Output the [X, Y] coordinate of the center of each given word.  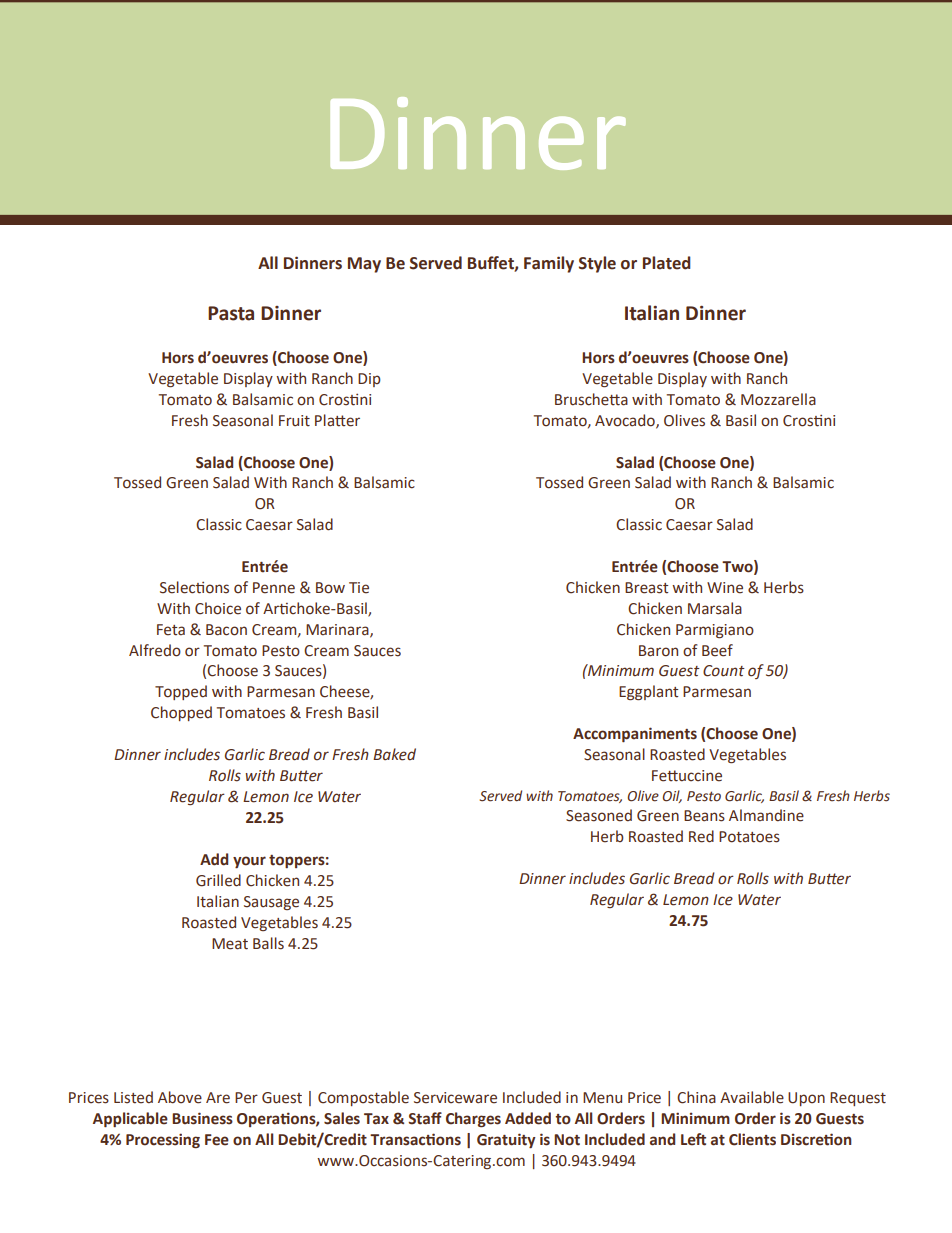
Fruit [294, 421]
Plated [667, 263]
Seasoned [599, 815]
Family [549, 264]
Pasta [231, 313]
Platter [337, 420]
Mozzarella [778, 399]
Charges [473, 1119]
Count [724, 671]
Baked [394, 754]
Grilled [218, 880]
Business [202, 1118]
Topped [181, 692]
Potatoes [749, 837]
